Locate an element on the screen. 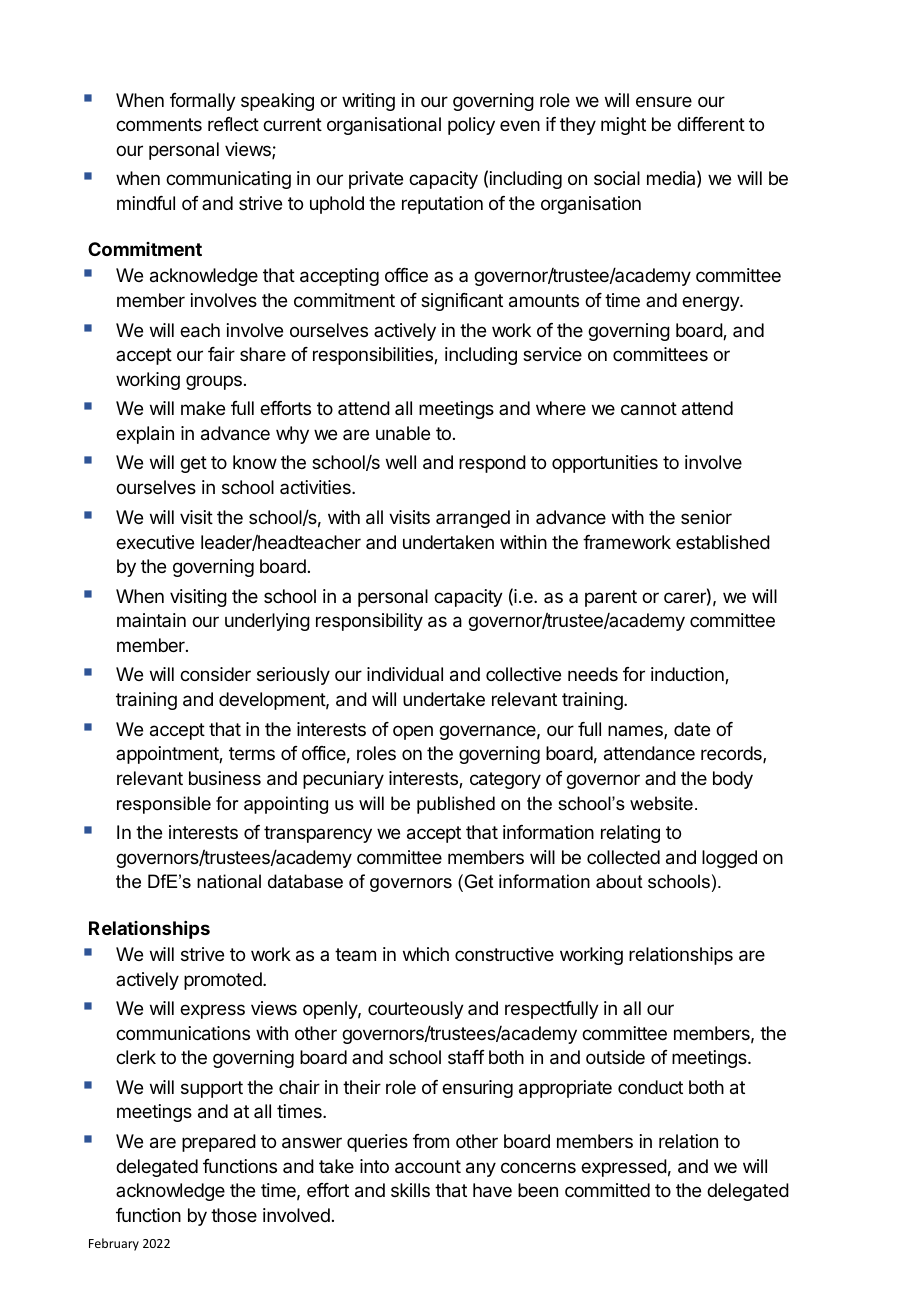 The width and height of the screenshot is (924, 1308). well is located at coordinates (401, 462).
